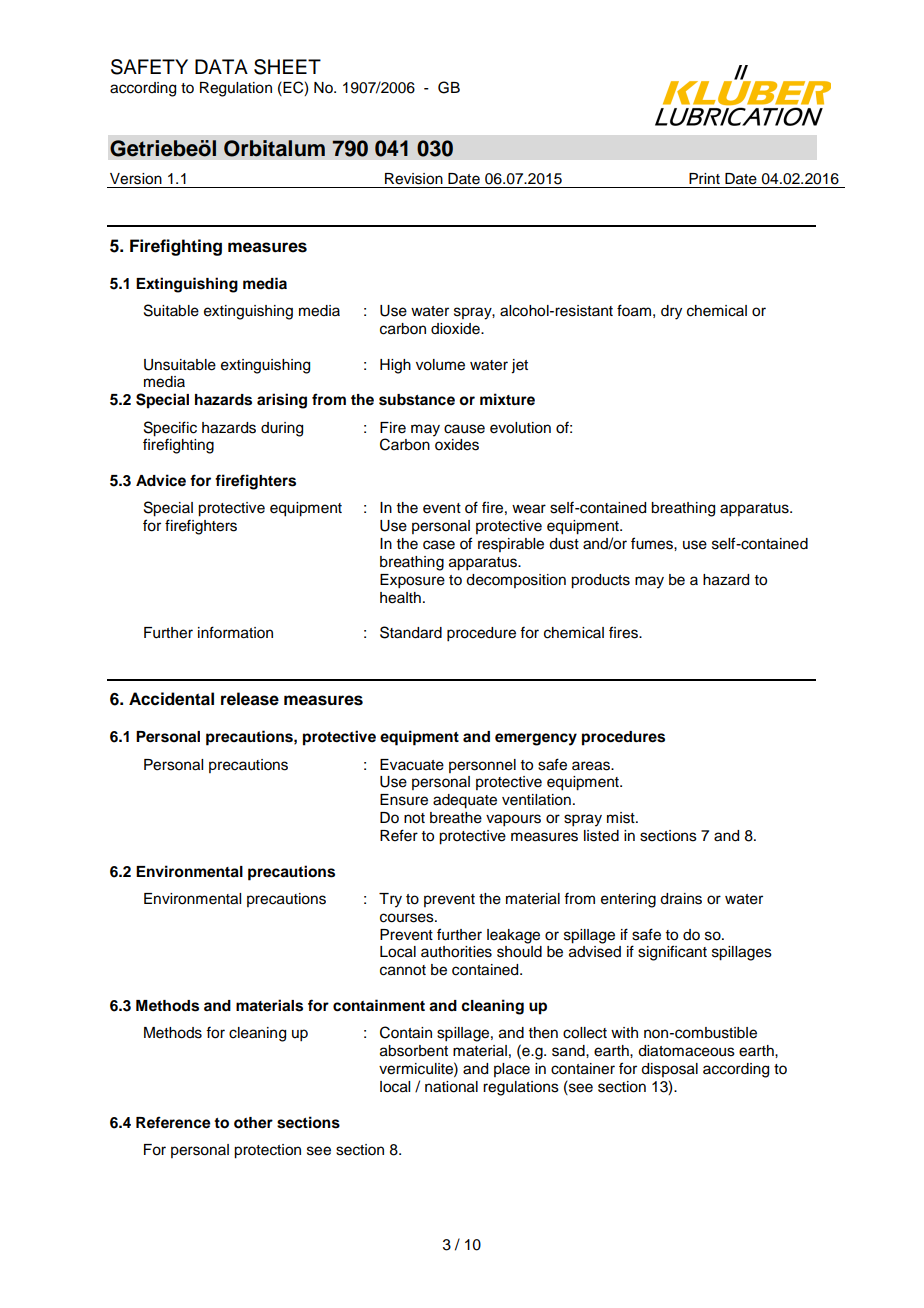 The height and width of the document is (1308, 924). I want to click on disposal, so click(669, 1070).
